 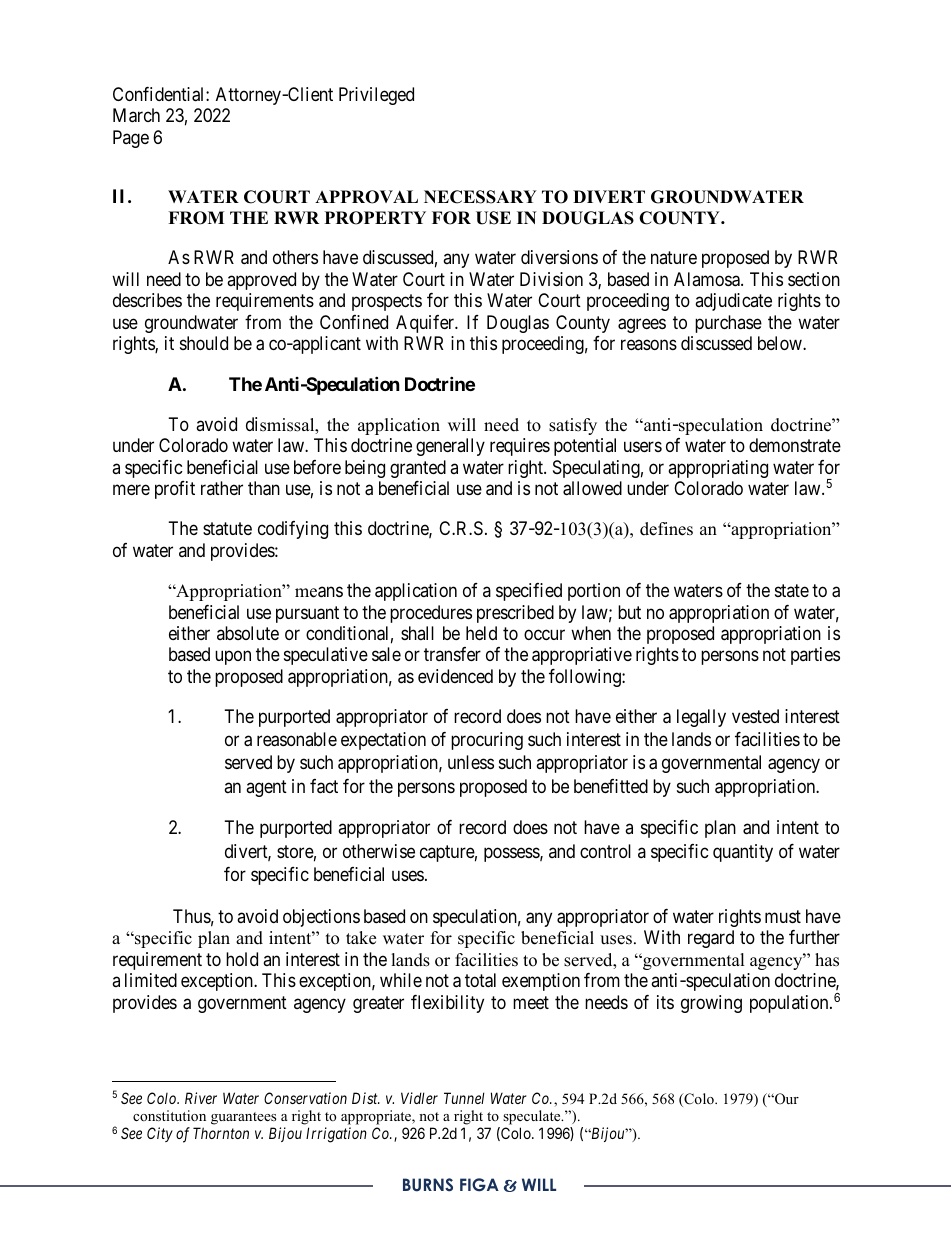 I want to click on parties, so click(x=815, y=656).
